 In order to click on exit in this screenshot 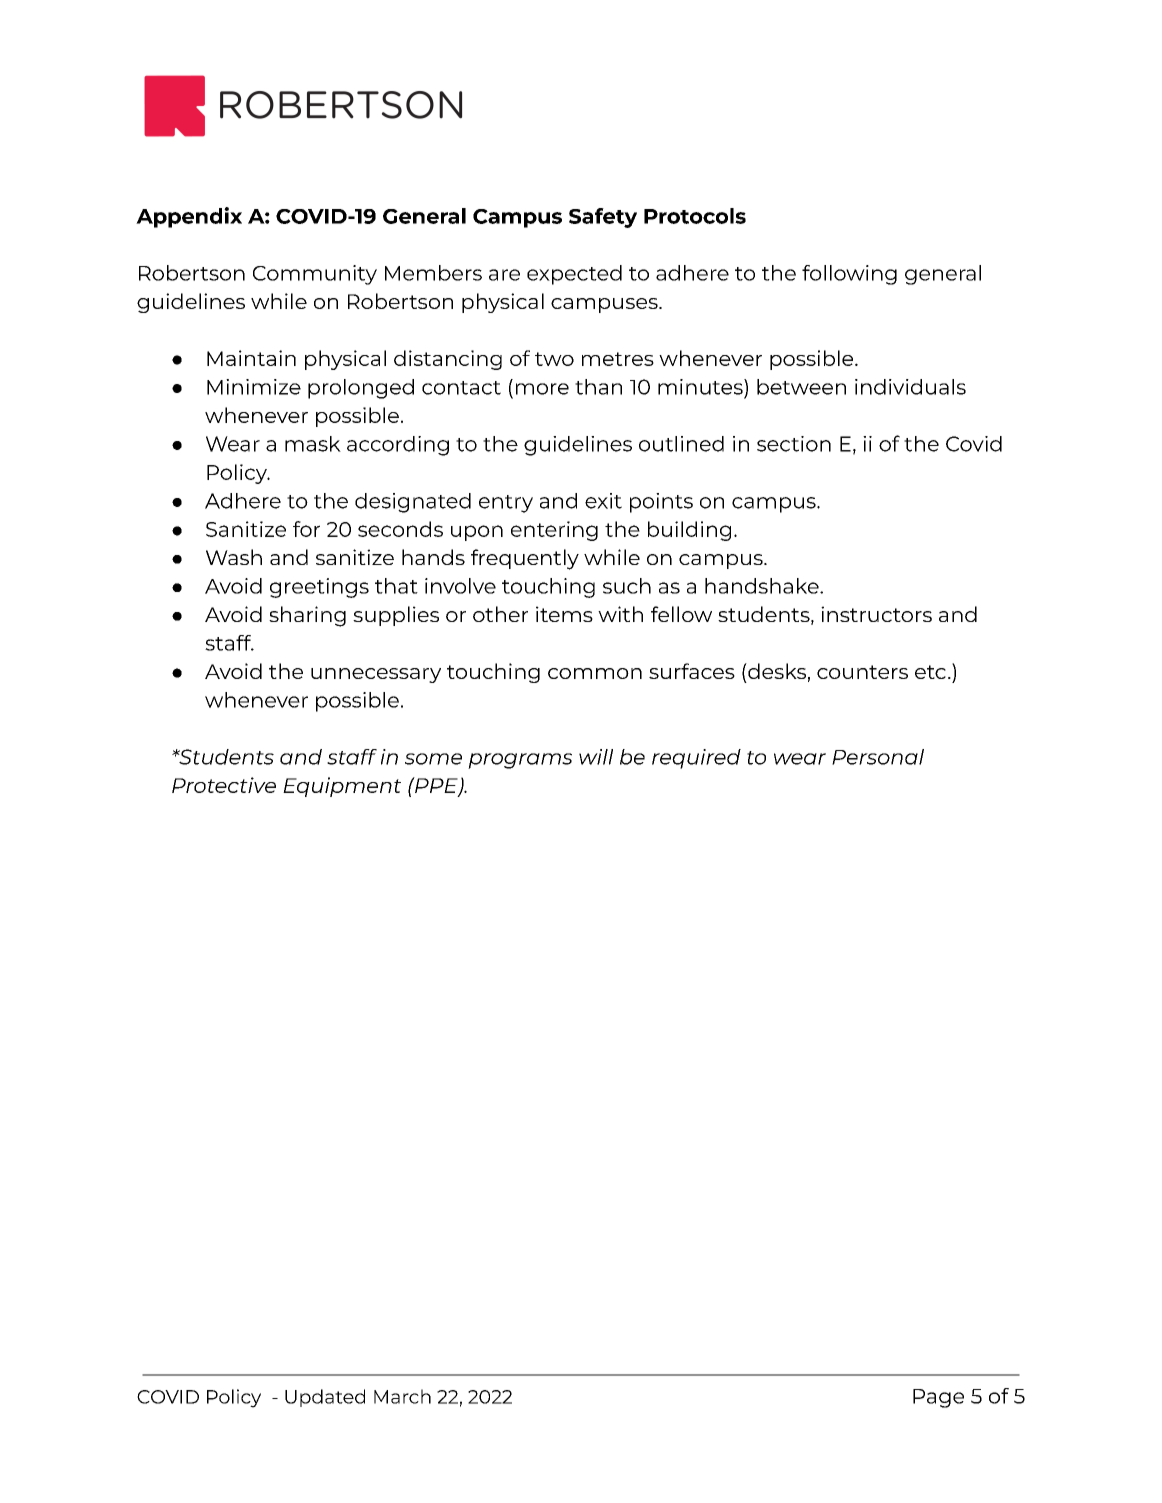, I will do `click(603, 501)`.
